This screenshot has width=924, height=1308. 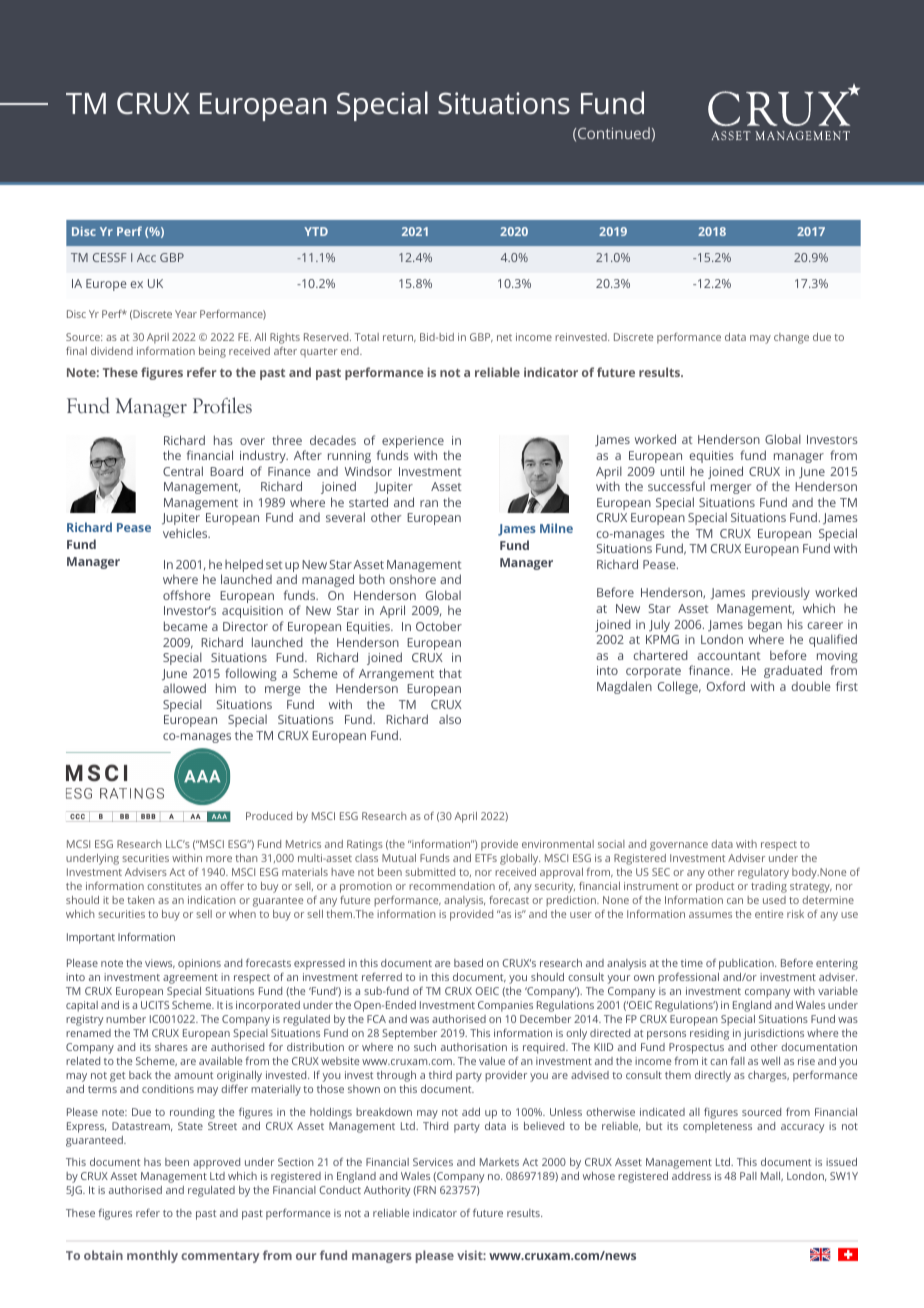 I want to click on change, so click(x=791, y=338).
